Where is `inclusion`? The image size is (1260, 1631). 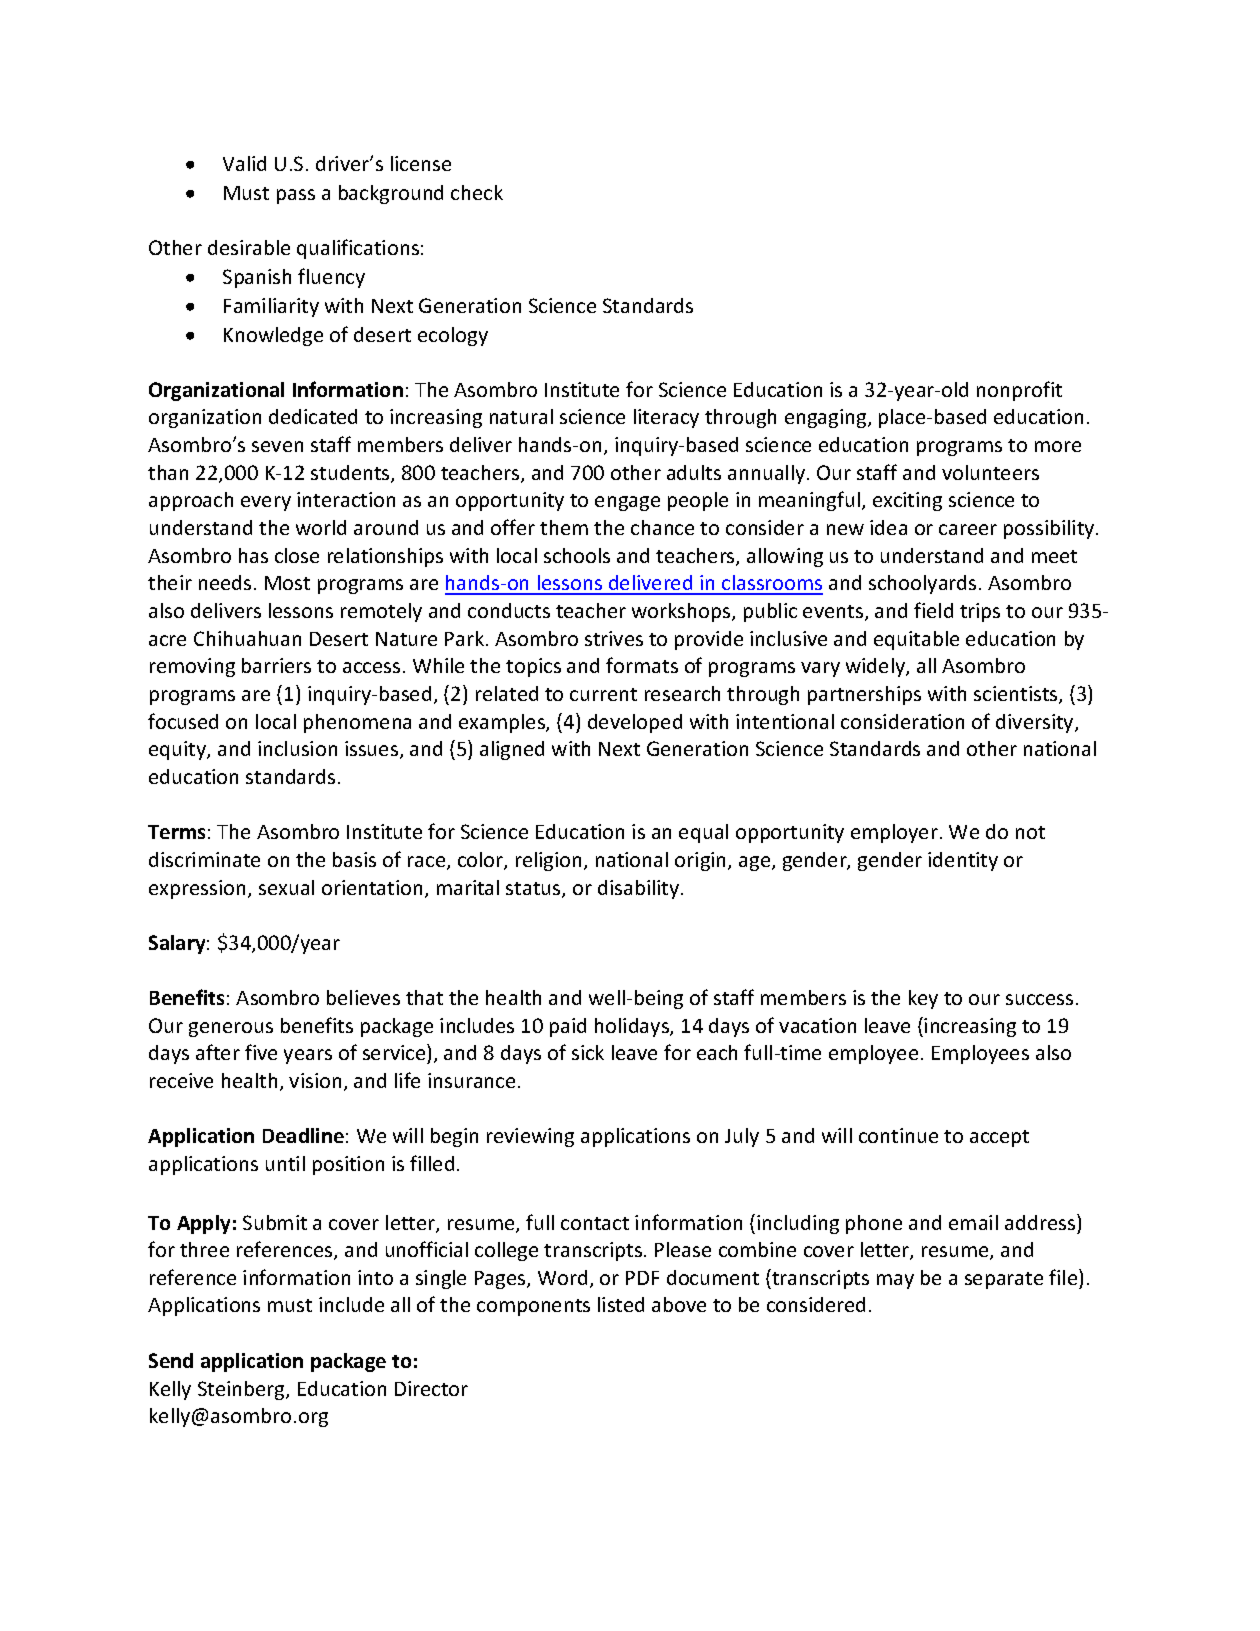 inclusion is located at coordinates (297, 748).
